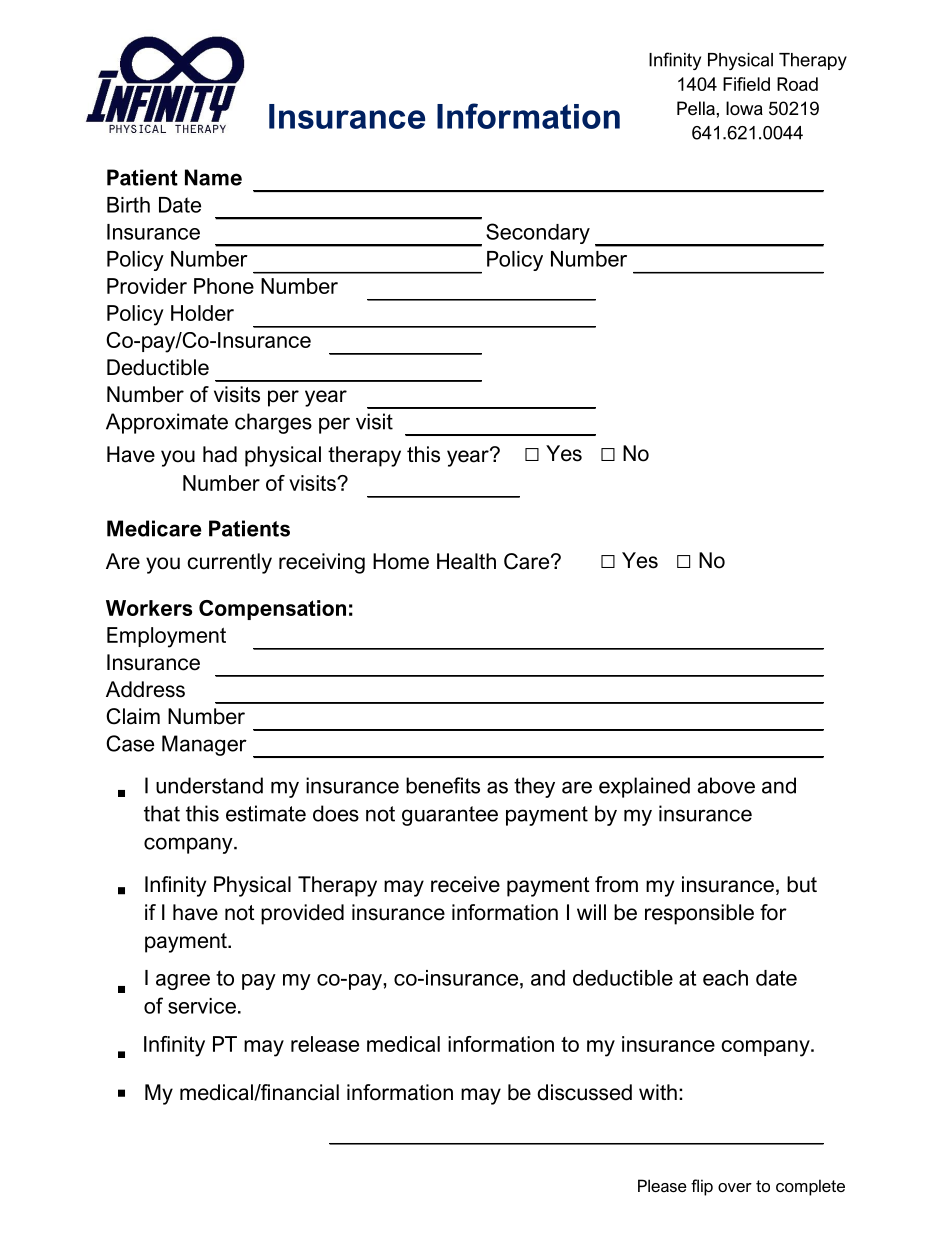 This document has height=1233, width=952. Describe the element at coordinates (220, 454) in the document. I see `had` at that location.
